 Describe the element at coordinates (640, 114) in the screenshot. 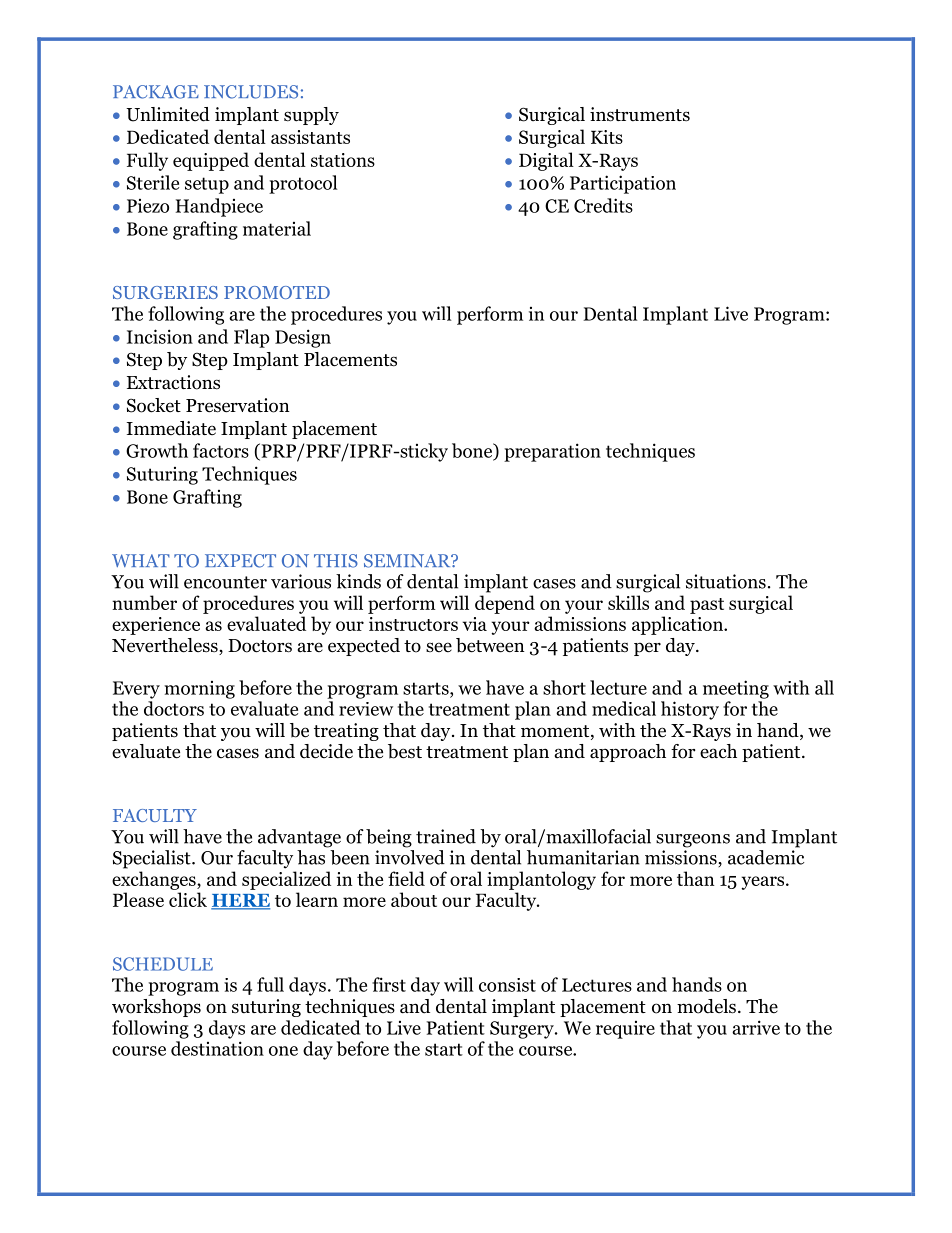

I see `instruments` at that location.
